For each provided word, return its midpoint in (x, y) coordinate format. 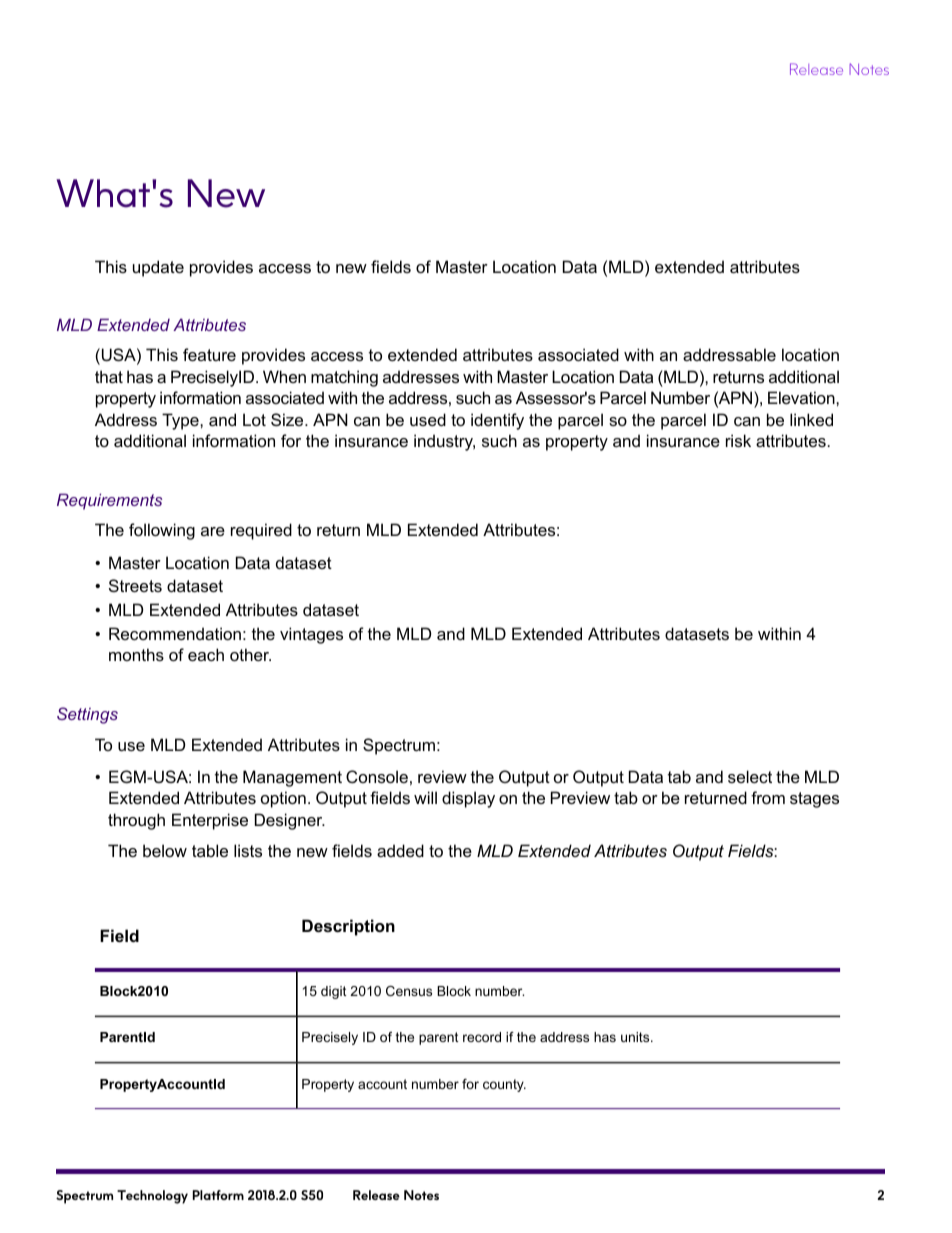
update (158, 268)
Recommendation (175, 633)
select (750, 776)
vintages (311, 635)
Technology (152, 1197)
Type (181, 421)
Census (409, 991)
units (636, 1037)
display (468, 799)
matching (344, 378)
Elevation (802, 397)
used (428, 419)
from (768, 797)
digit (334, 992)
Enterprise (210, 821)
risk (738, 440)
